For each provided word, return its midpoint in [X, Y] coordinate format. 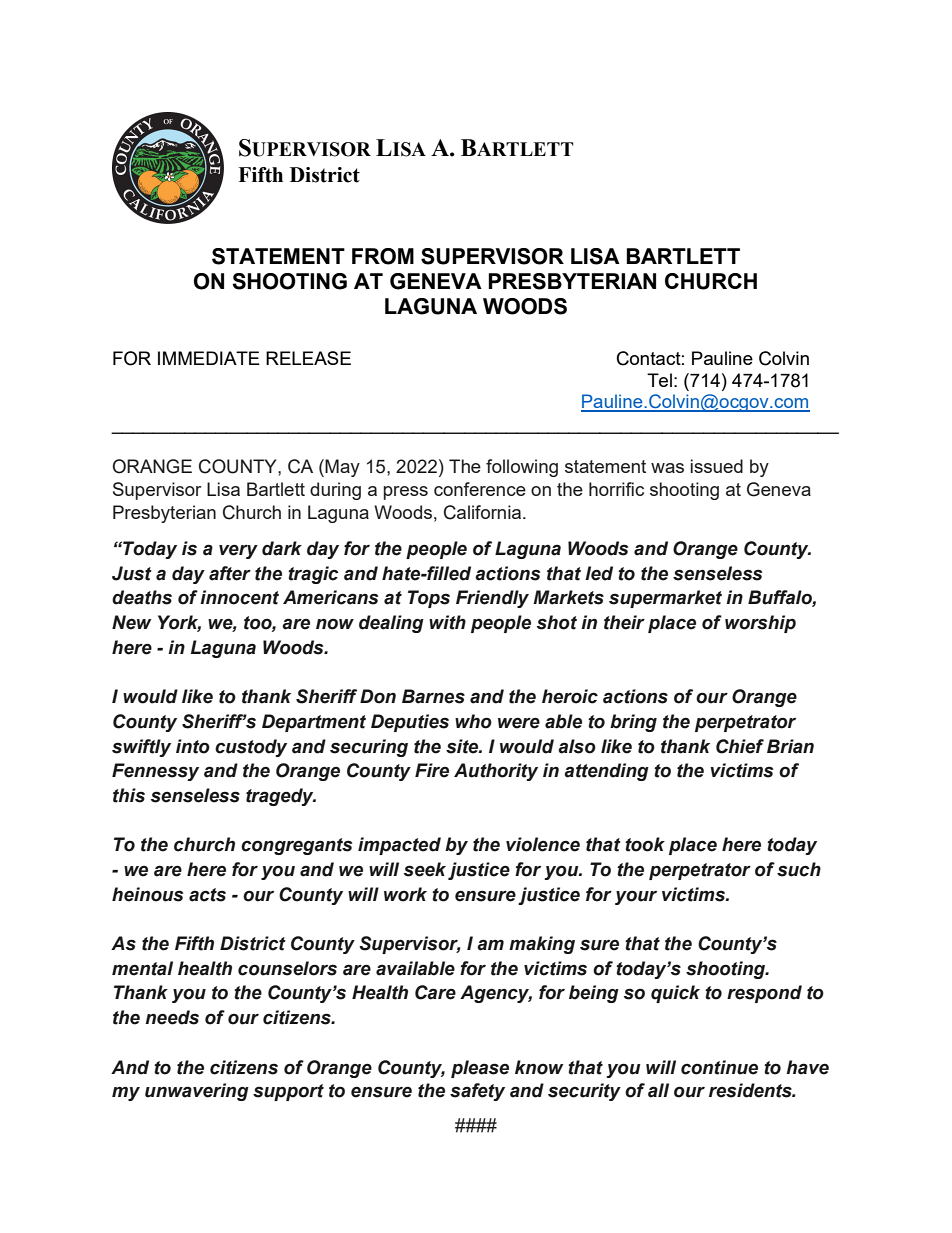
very [238, 551]
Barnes [433, 696]
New [132, 622]
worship [760, 624]
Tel [659, 380]
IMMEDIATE [209, 358]
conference [480, 489]
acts [207, 895]
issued [716, 466]
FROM [383, 256]
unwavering [197, 1092]
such [799, 869]
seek [425, 869]
